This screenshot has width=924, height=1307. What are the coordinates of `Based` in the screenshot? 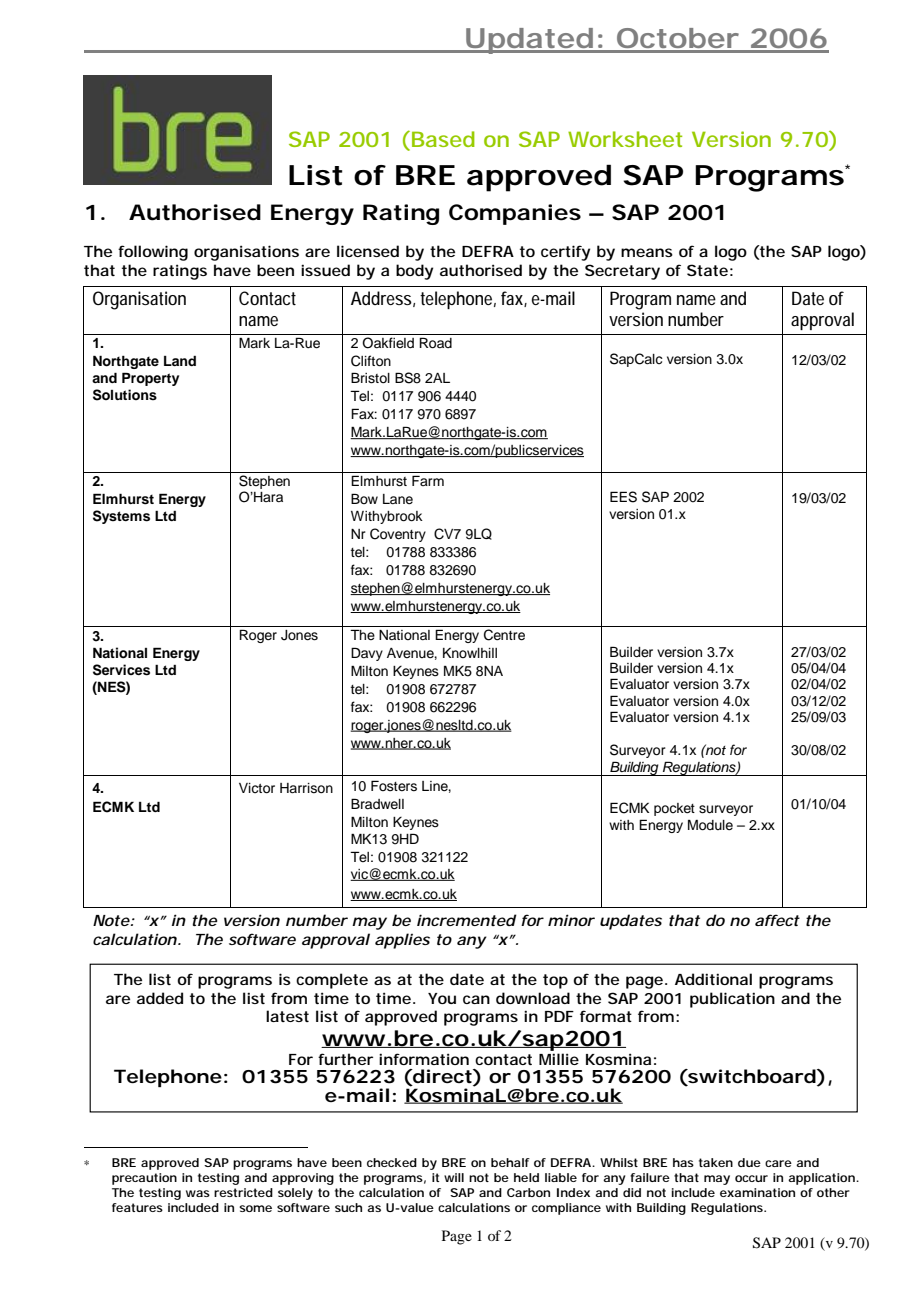 It's located at (443, 139).
